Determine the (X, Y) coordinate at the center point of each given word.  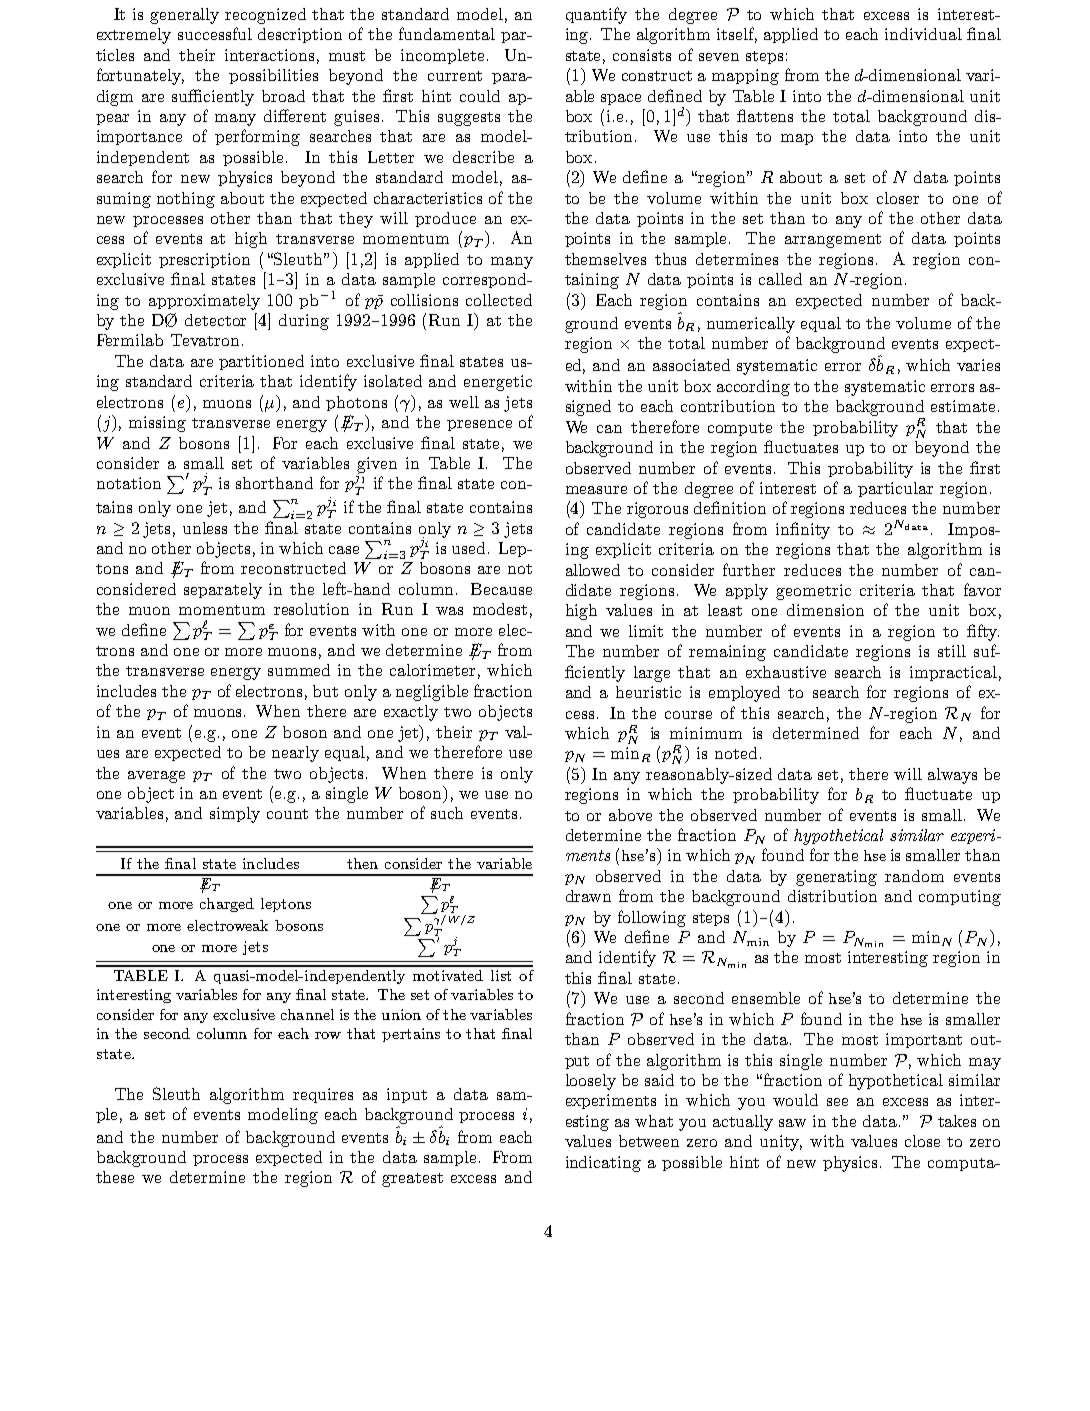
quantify (596, 15)
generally (184, 16)
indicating (603, 1164)
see (837, 1102)
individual (923, 34)
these (115, 1177)
